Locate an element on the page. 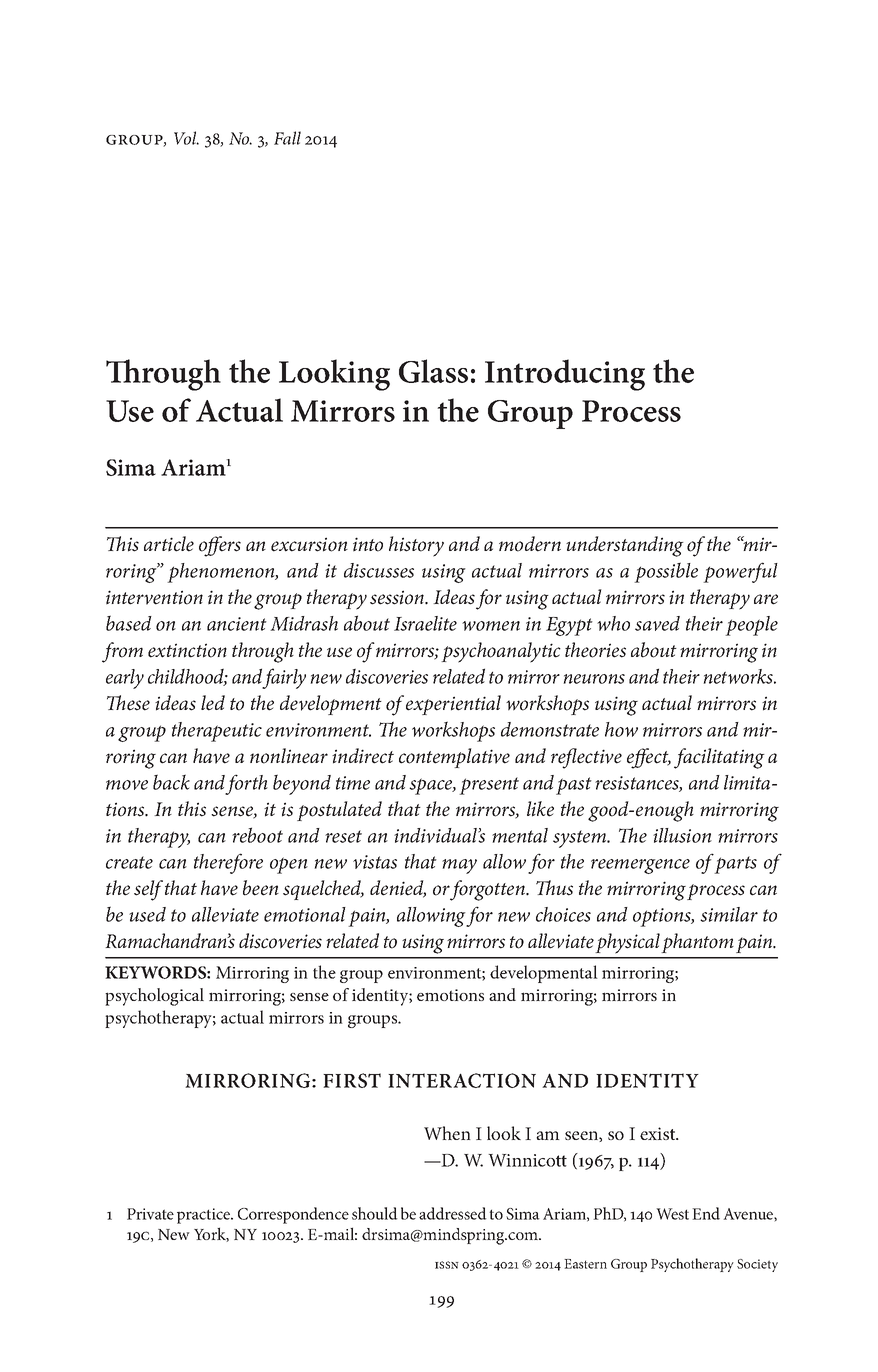 The image size is (878, 1372). possible is located at coordinates (666, 572).
